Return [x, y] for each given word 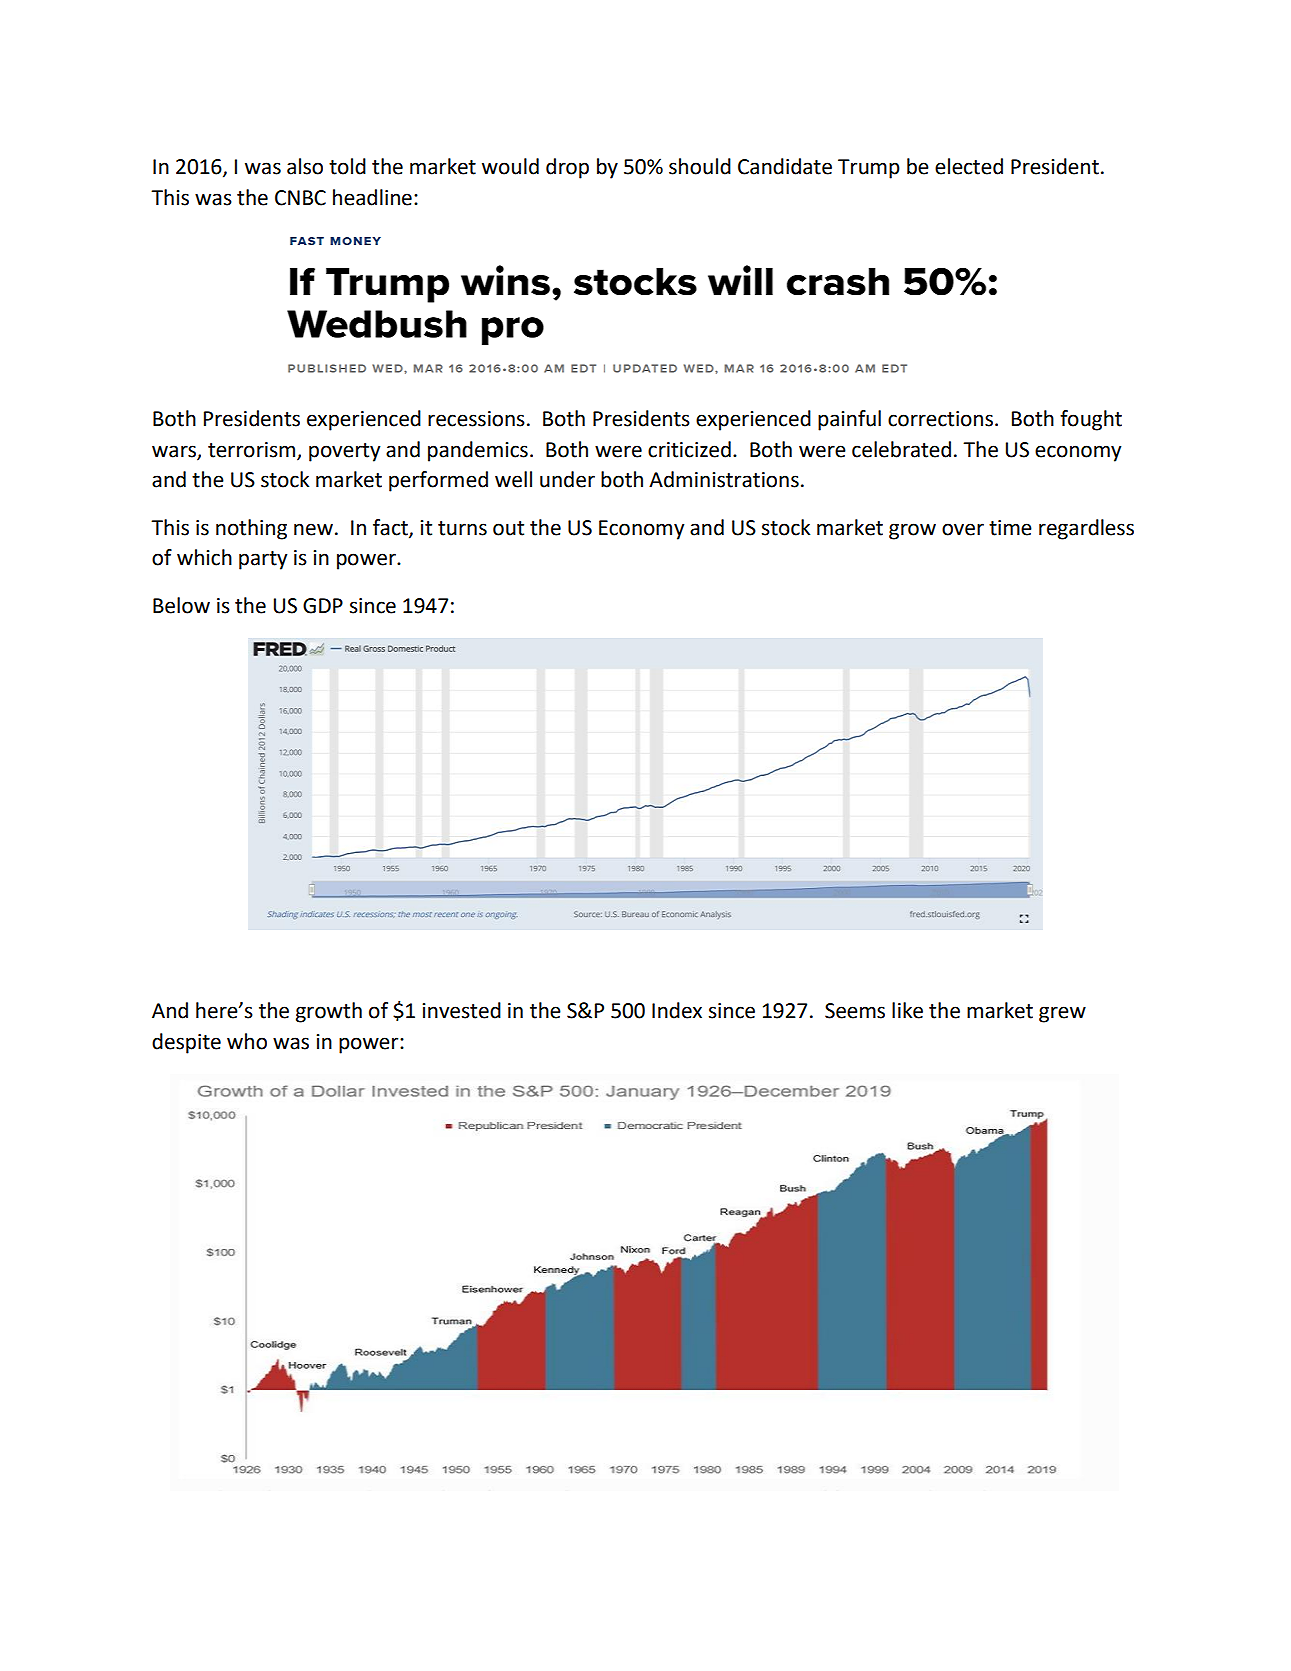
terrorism [253, 450]
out [508, 528]
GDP [323, 606]
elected [969, 166]
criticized [689, 449]
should [700, 166]
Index [677, 1010]
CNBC [300, 198]
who [247, 1041]
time [1010, 528]
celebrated [901, 449]
